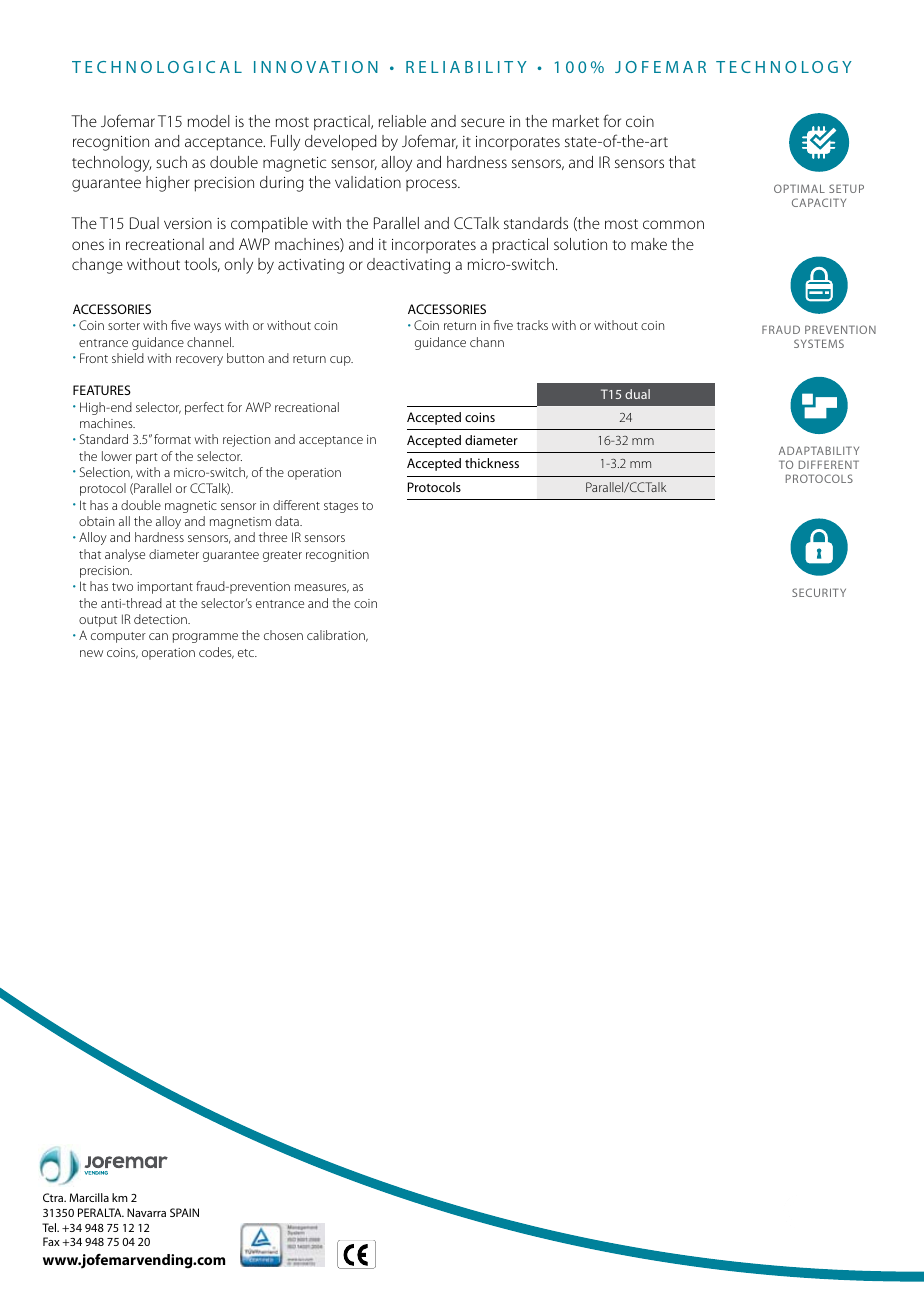  Describe the element at coordinates (799, 188) in the page. I see `OPTIMAL` at that location.
